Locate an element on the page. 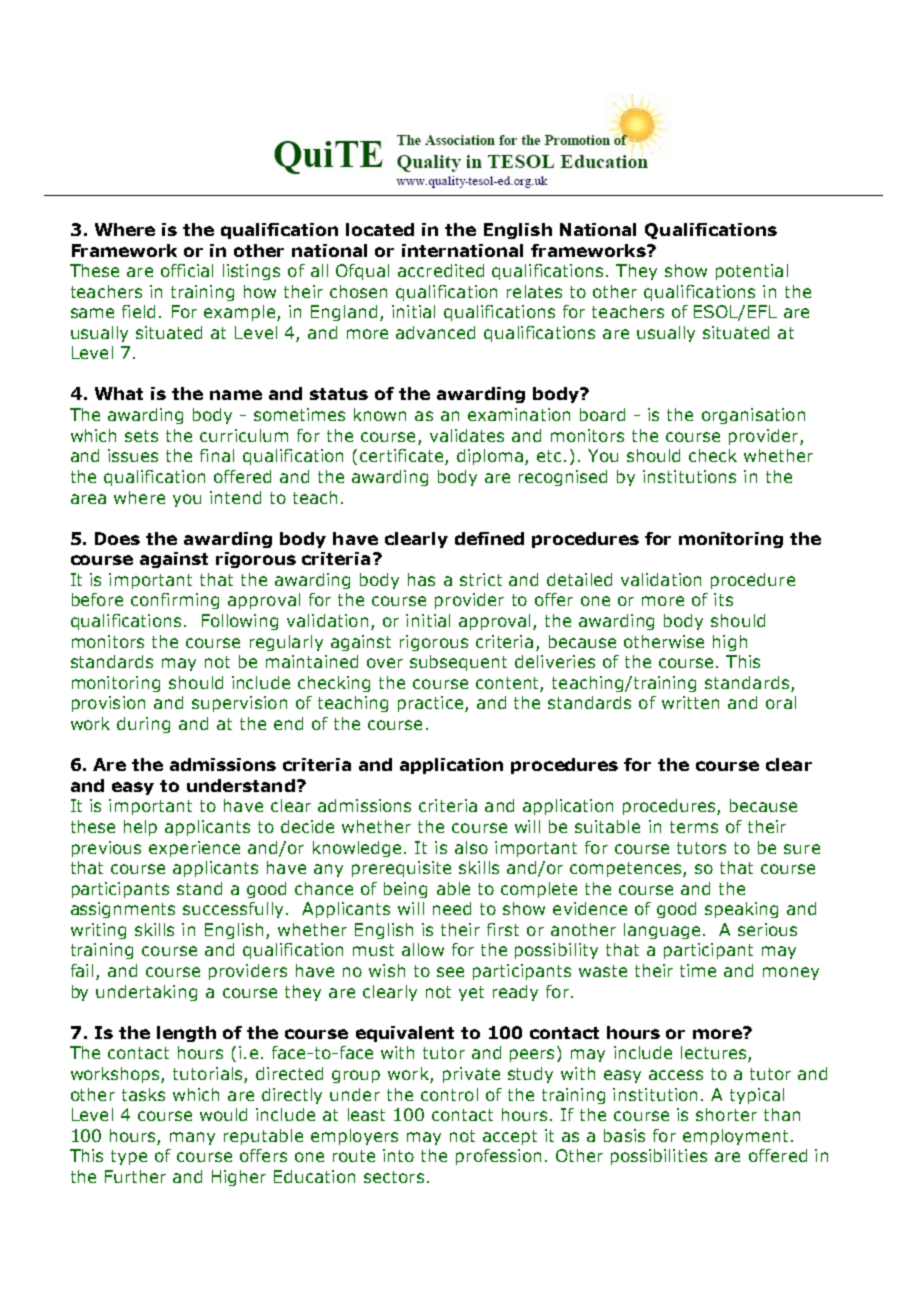  many is located at coordinates (192, 1138).
